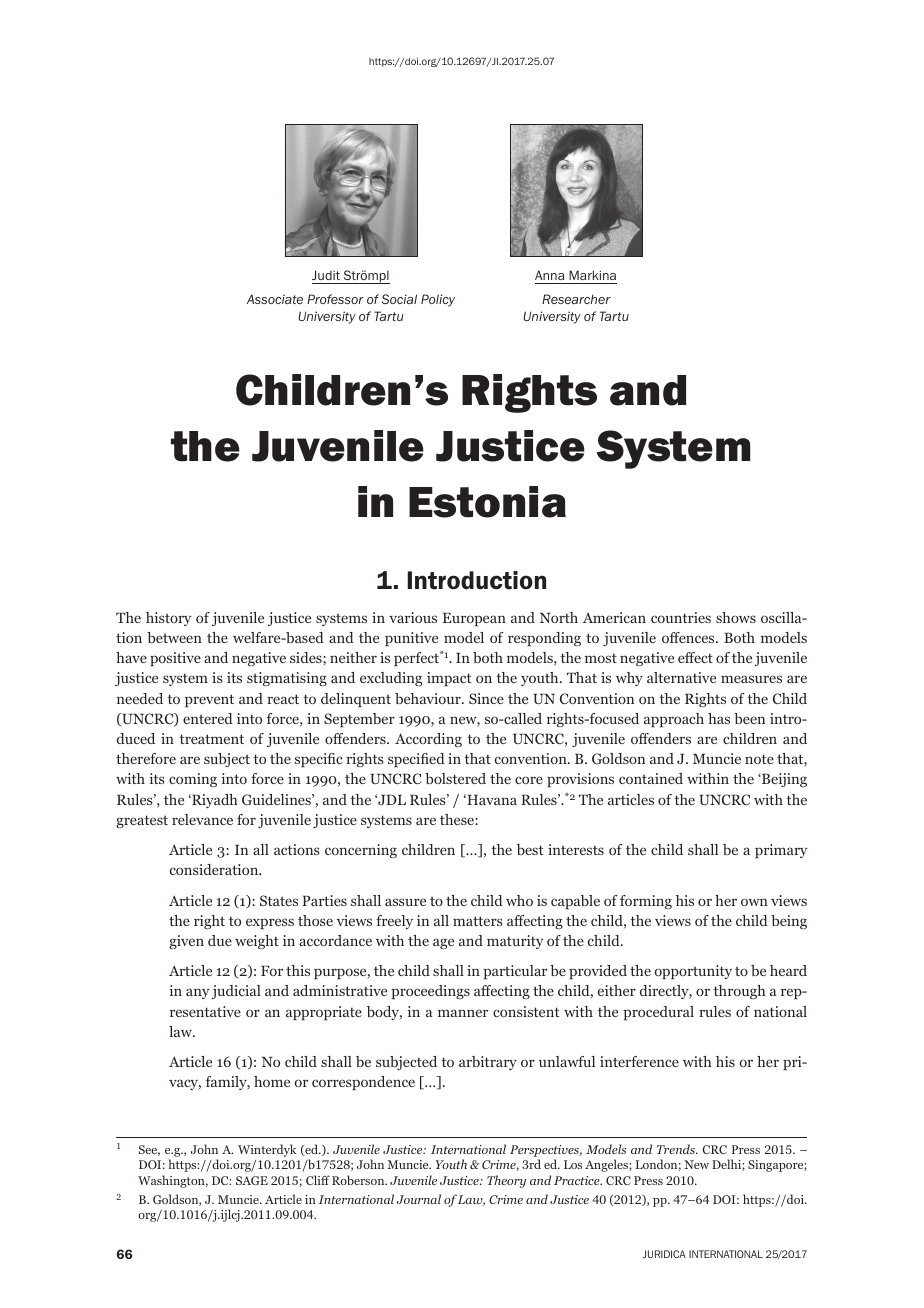 This image has width=924, height=1308. I want to click on Estonia, so click(487, 502).
